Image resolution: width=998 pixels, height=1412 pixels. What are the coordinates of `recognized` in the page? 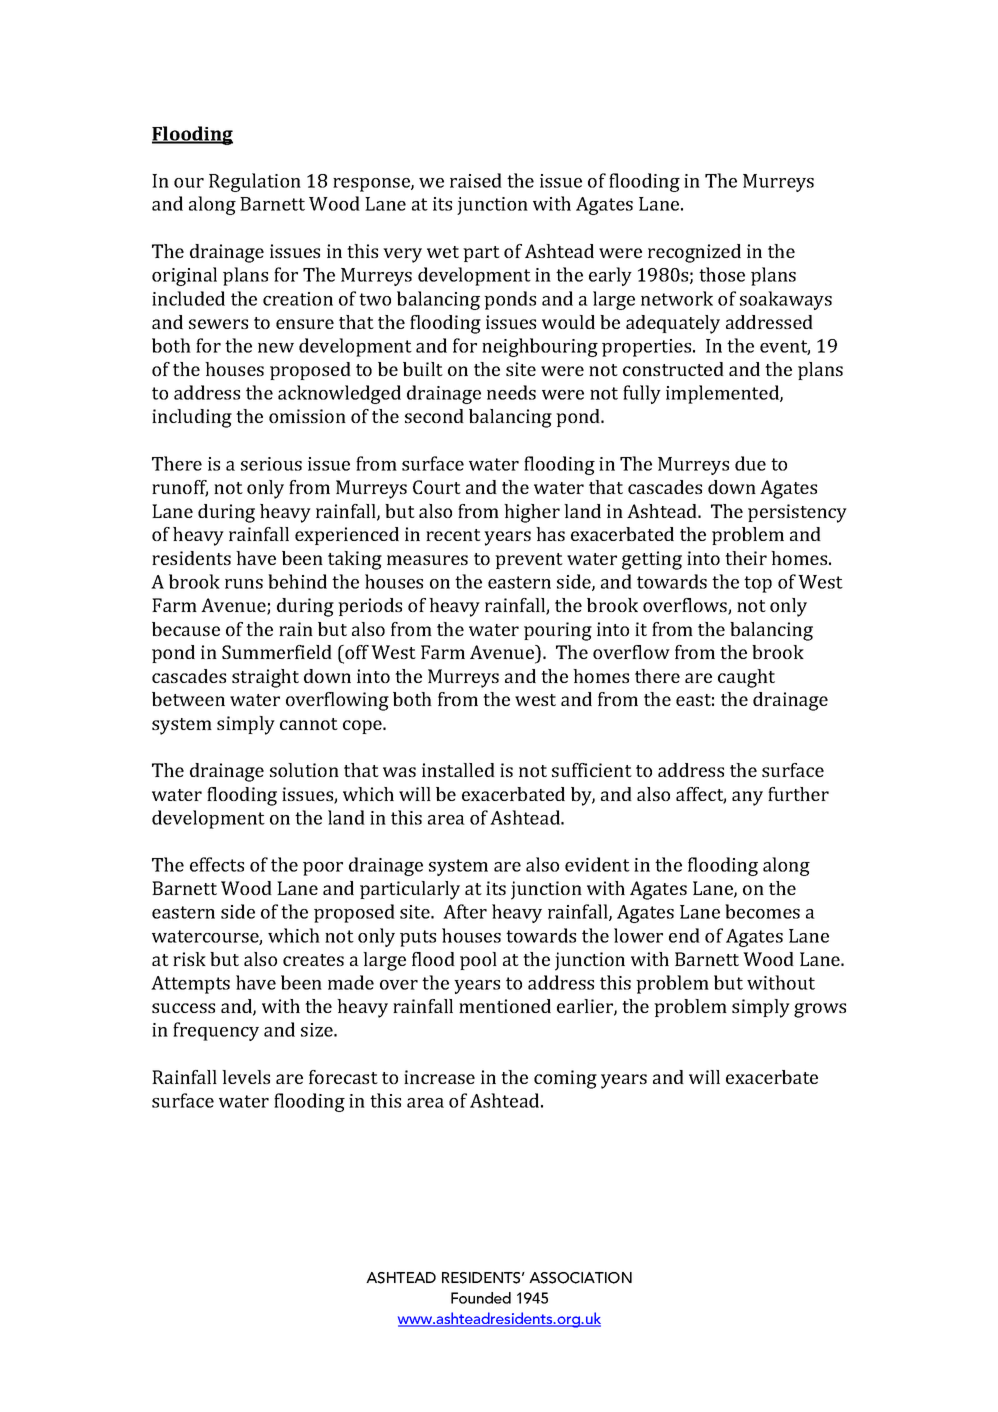 It's located at (694, 253).
